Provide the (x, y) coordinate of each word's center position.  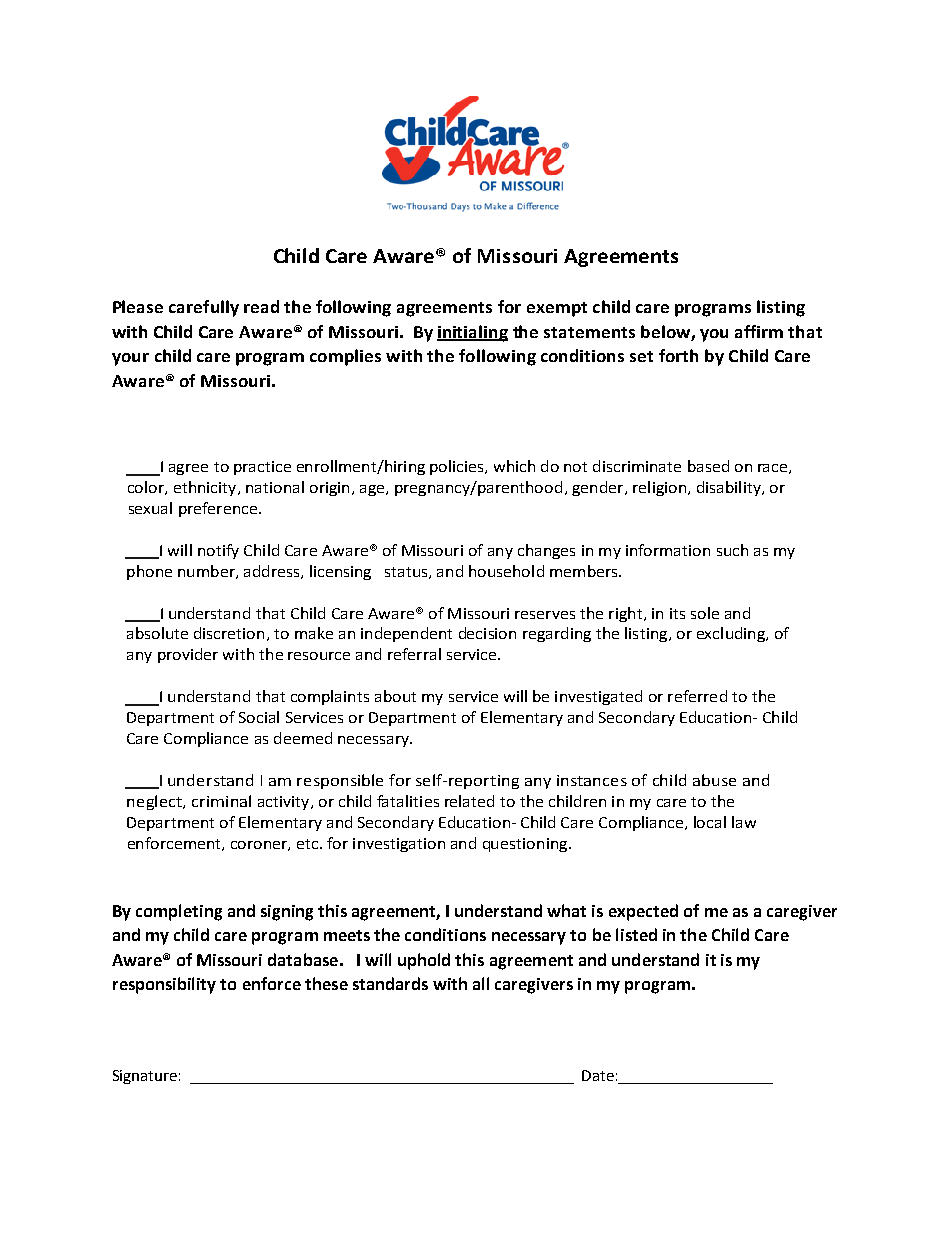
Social (259, 717)
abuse (714, 780)
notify (218, 551)
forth (678, 355)
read (261, 306)
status (407, 573)
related (469, 801)
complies (345, 357)
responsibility (164, 985)
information (668, 550)
